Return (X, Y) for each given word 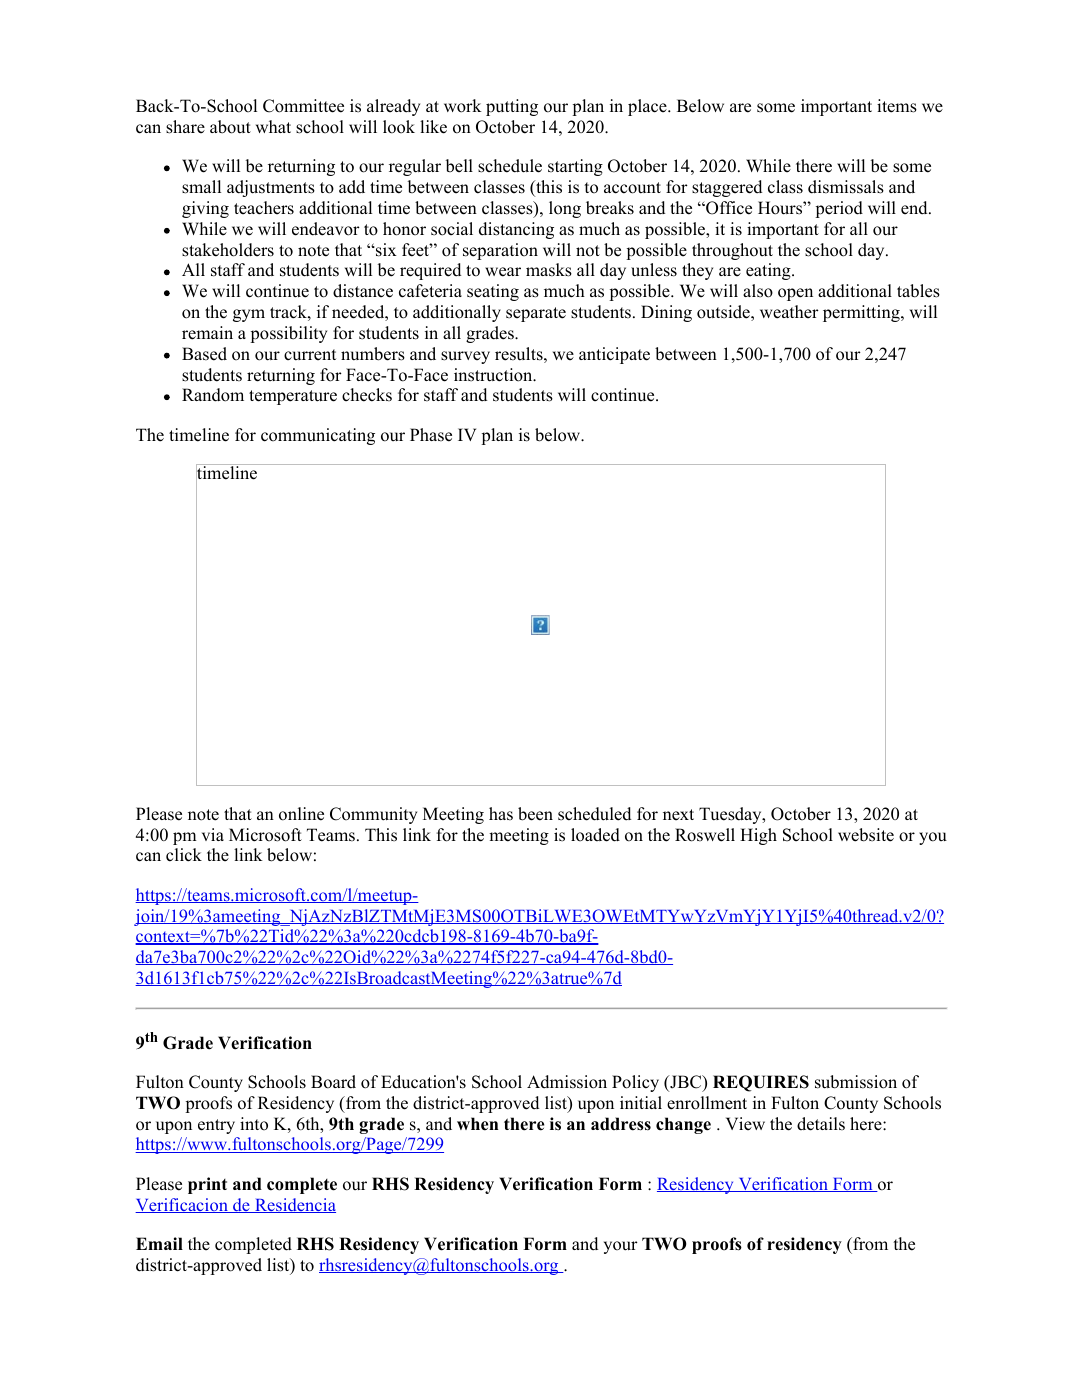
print (207, 1185)
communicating (318, 436)
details (821, 1124)
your (621, 1247)
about (230, 127)
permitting (862, 313)
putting (512, 107)
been (535, 814)
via (213, 834)
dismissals (846, 187)
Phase (431, 435)
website (866, 835)
